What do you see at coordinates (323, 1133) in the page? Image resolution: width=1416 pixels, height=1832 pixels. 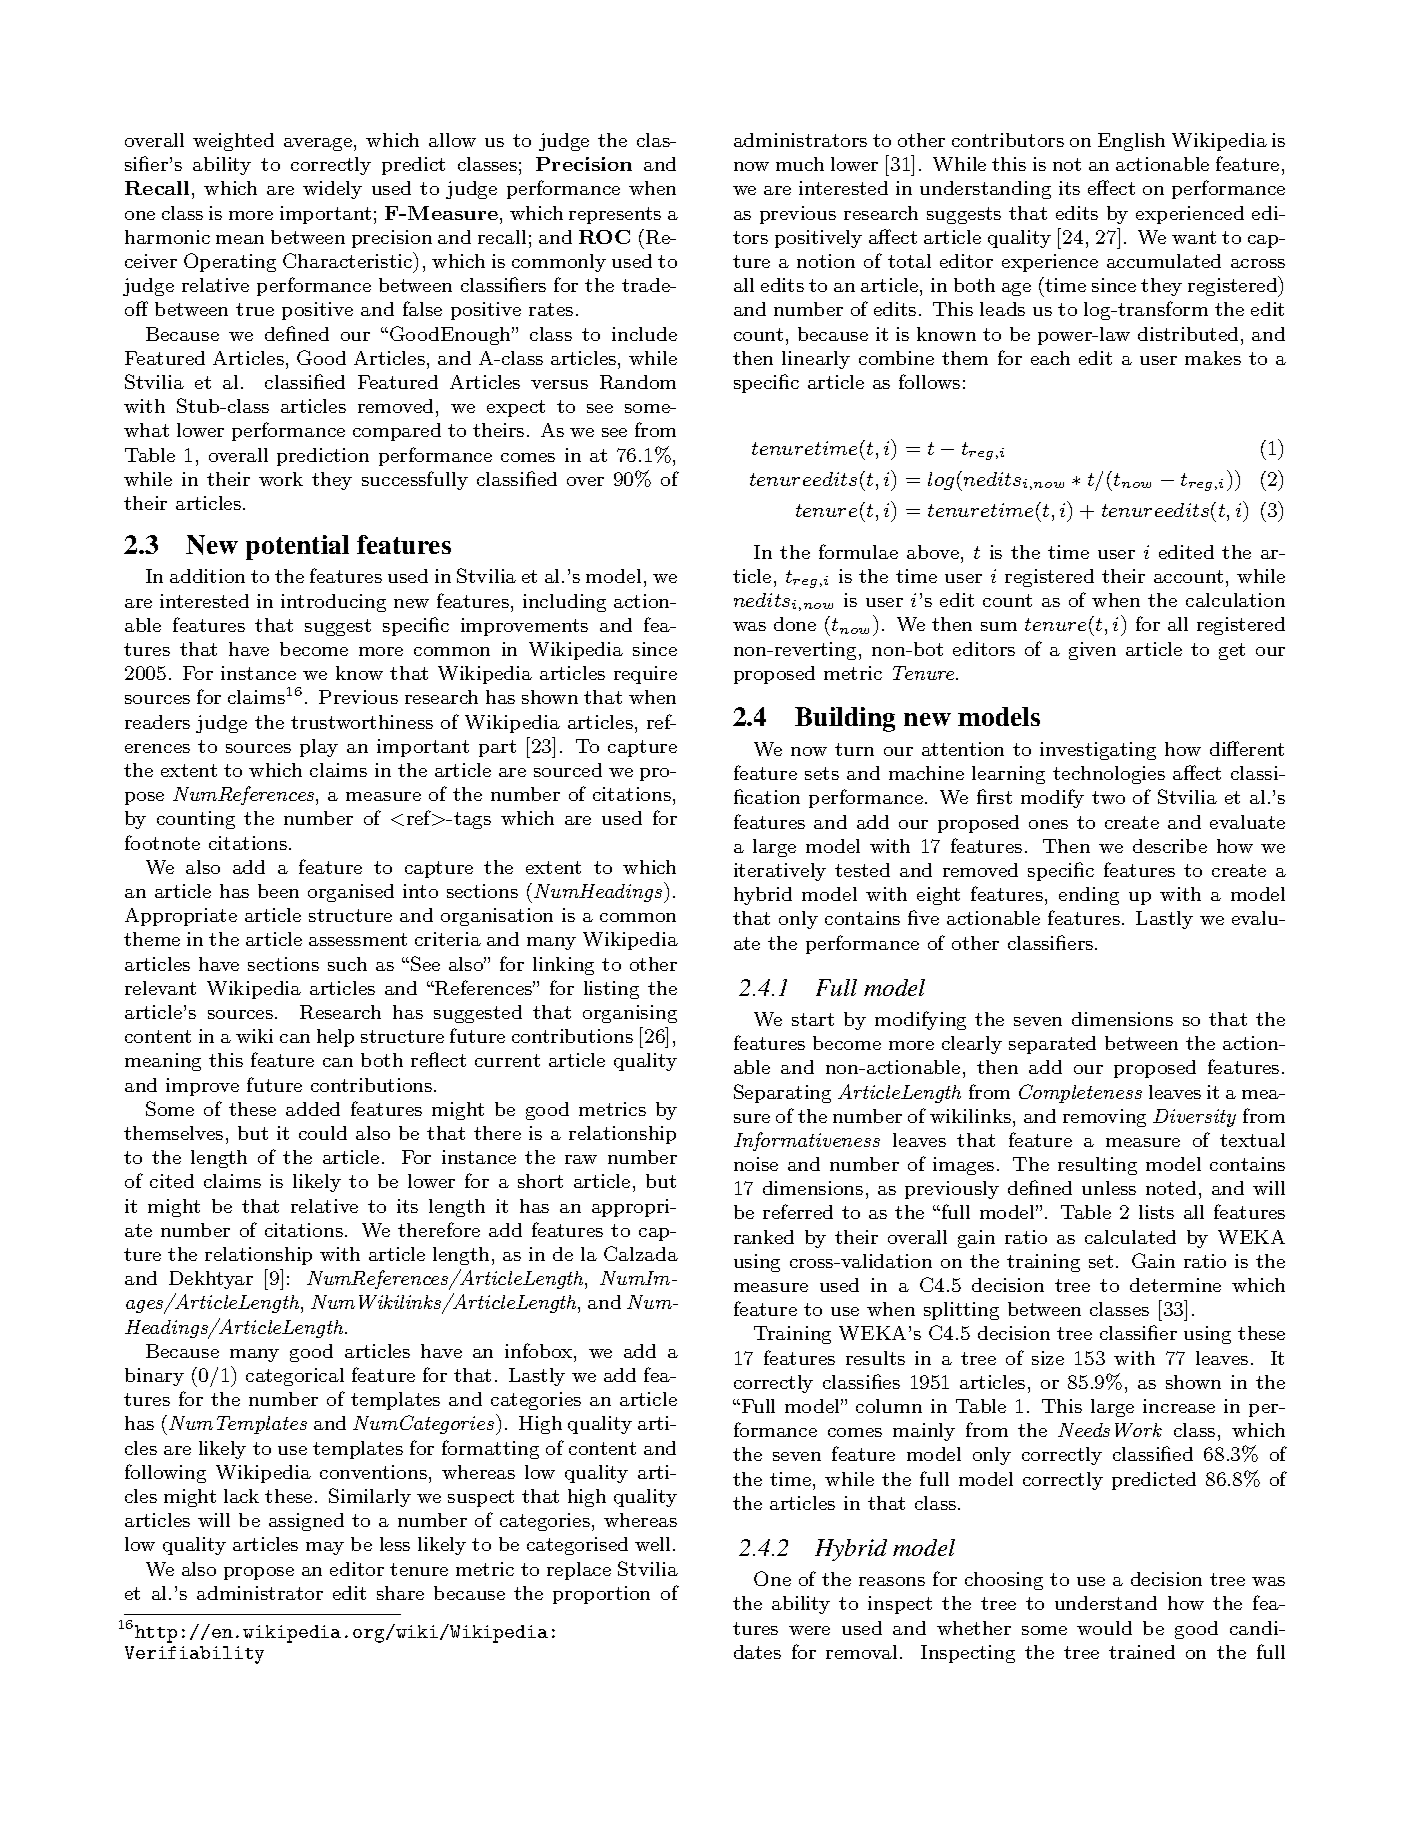 I see `could` at bounding box center [323, 1133].
